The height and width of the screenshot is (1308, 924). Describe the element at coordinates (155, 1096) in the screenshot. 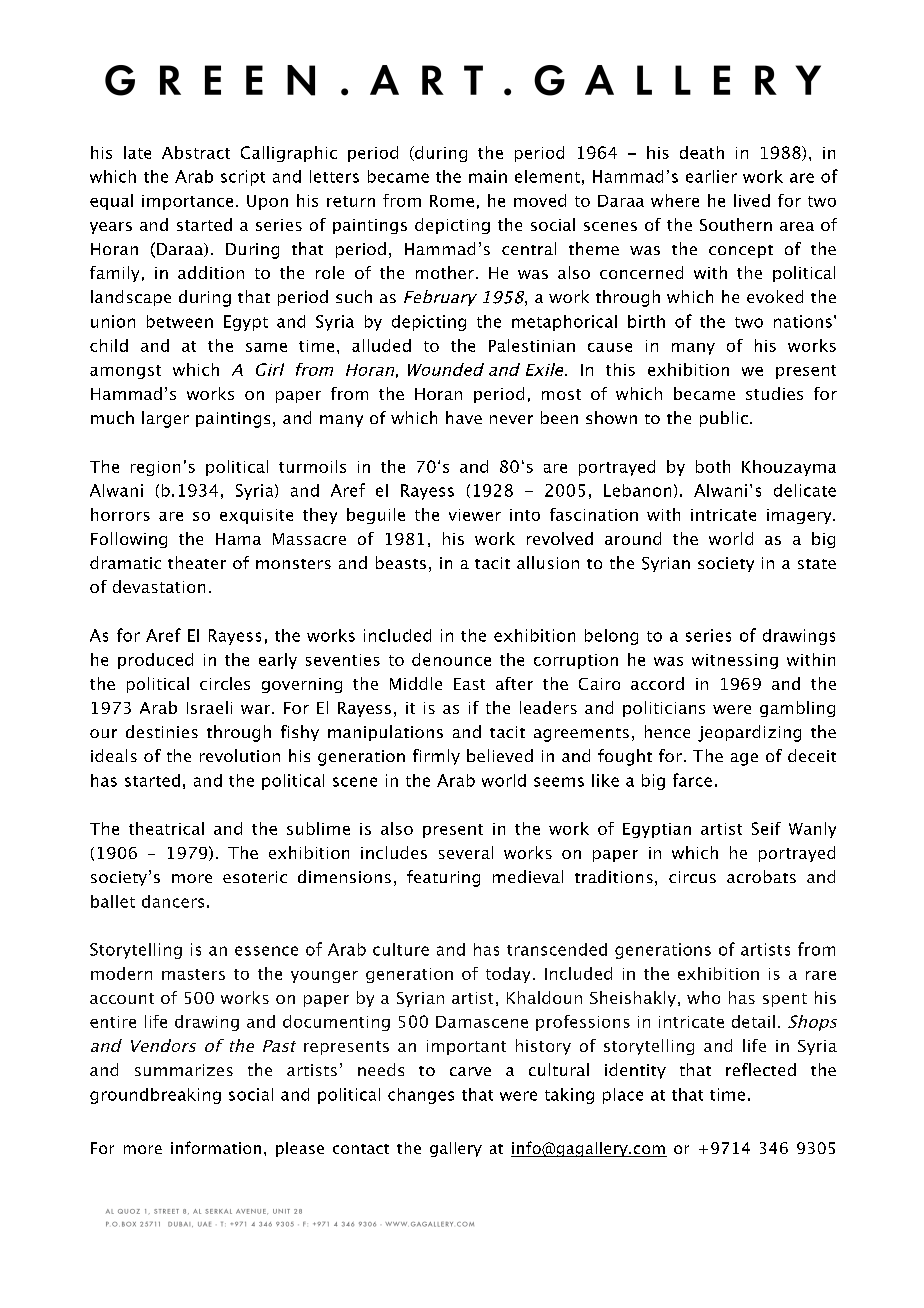

I see `groundbreaking` at that location.
